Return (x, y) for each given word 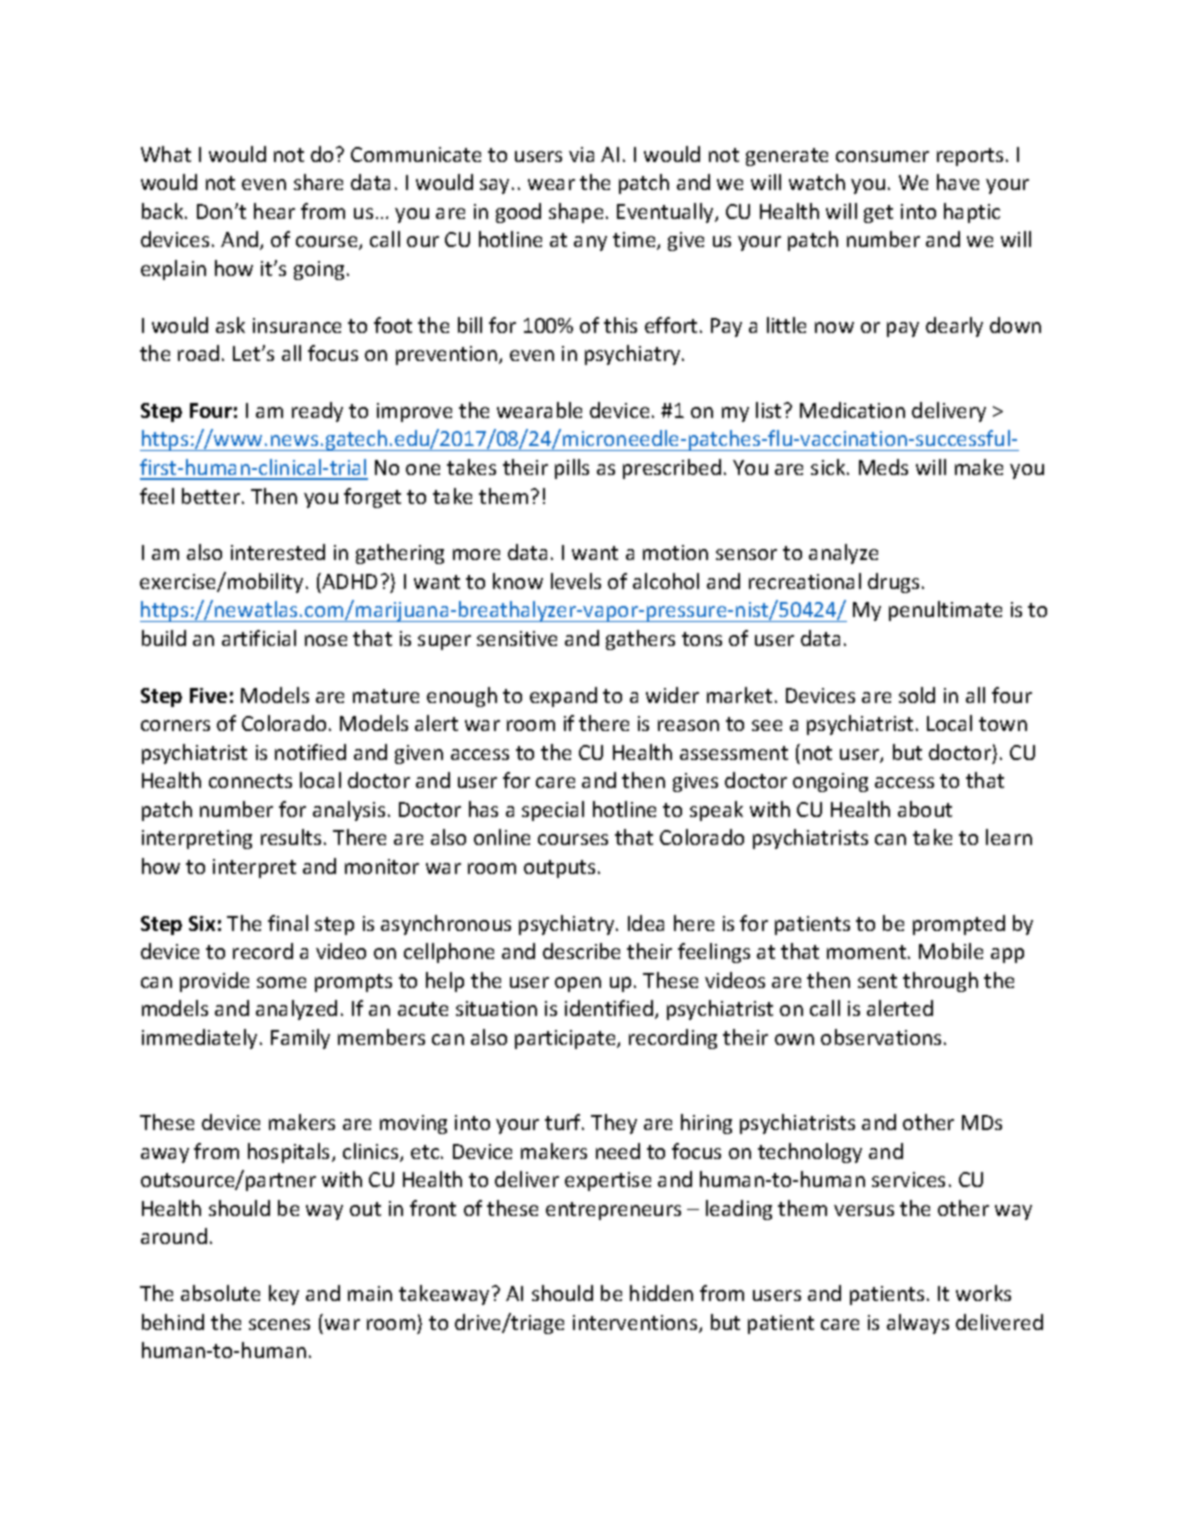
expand (563, 697)
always (918, 1324)
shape (576, 213)
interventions (636, 1324)
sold (917, 695)
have (958, 182)
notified (310, 752)
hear (274, 211)
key (284, 1295)
